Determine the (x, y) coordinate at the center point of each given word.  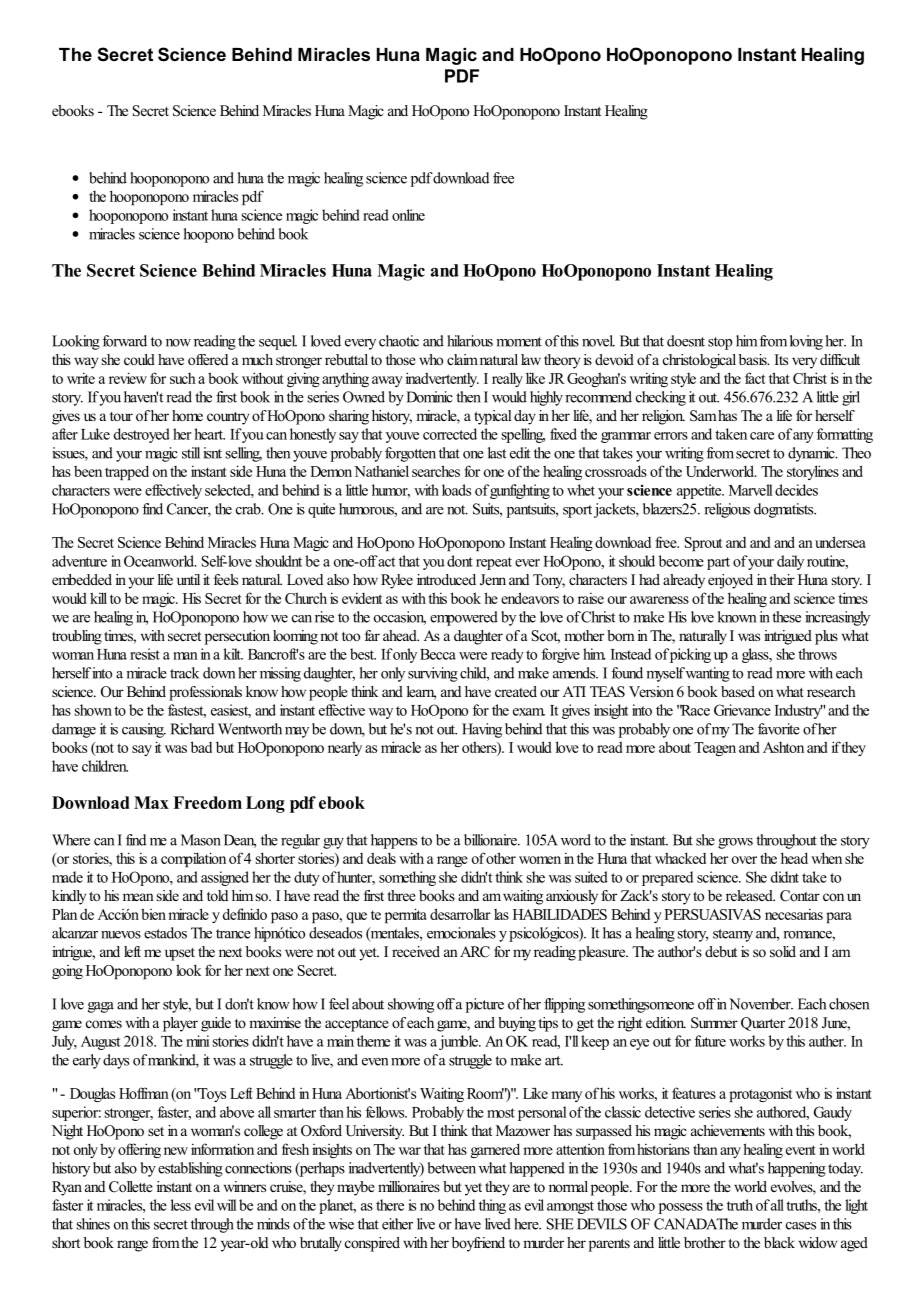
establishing (190, 1169)
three (401, 895)
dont (460, 561)
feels (226, 579)
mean (138, 897)
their (782, 579)
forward (124, 341)
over (744, 860)
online (408, 215)
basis (754, 359)
